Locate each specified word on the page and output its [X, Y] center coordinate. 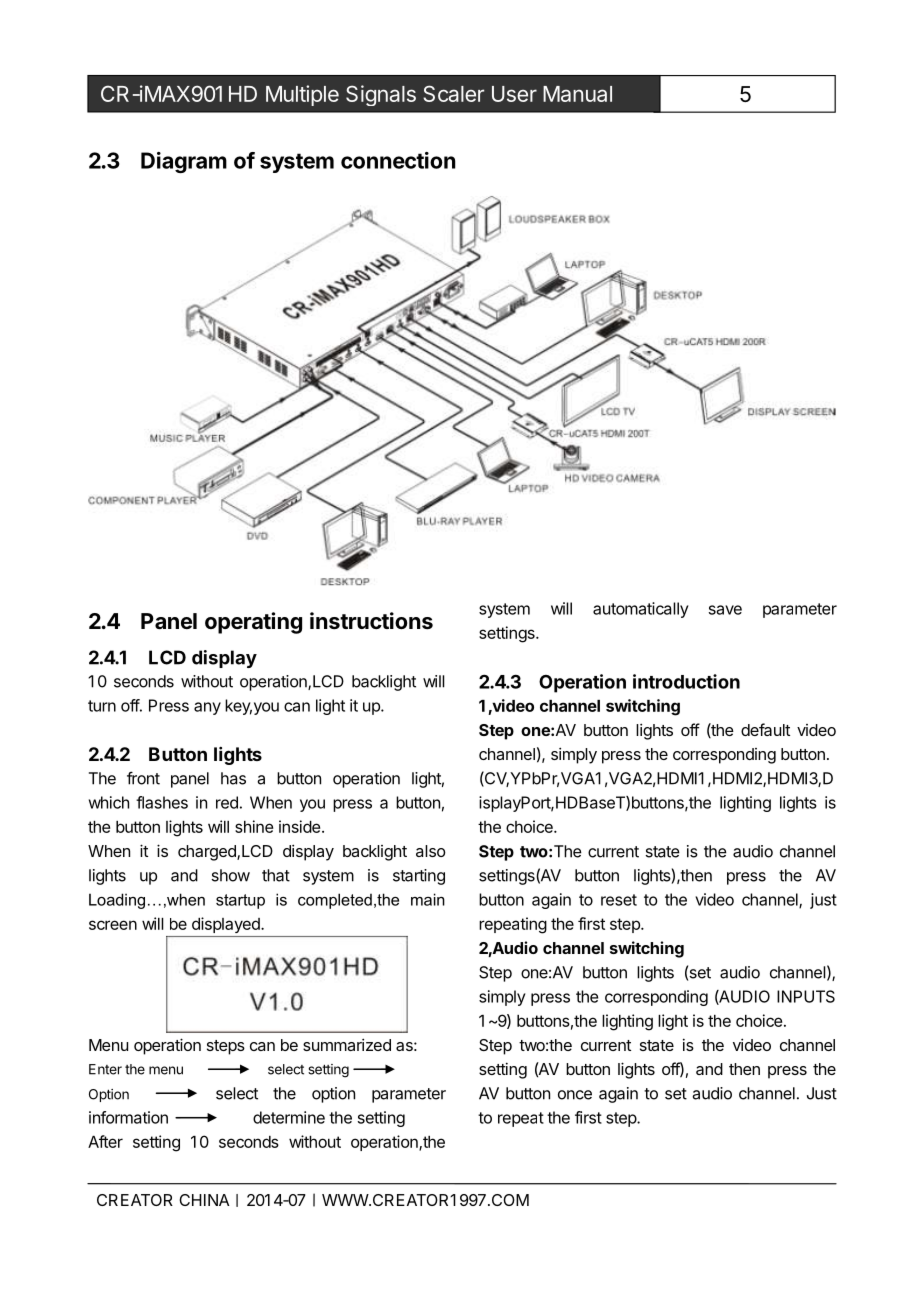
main [428, 899]
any [207, 708]
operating [253, 623]
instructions [371, 621]
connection [398, 160]
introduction [686, 681]
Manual [577, 94]
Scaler [453, 93]
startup [240, 901]
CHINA [204, 1200]
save [725, 610]
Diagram [184, 162]
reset [619, 900]
